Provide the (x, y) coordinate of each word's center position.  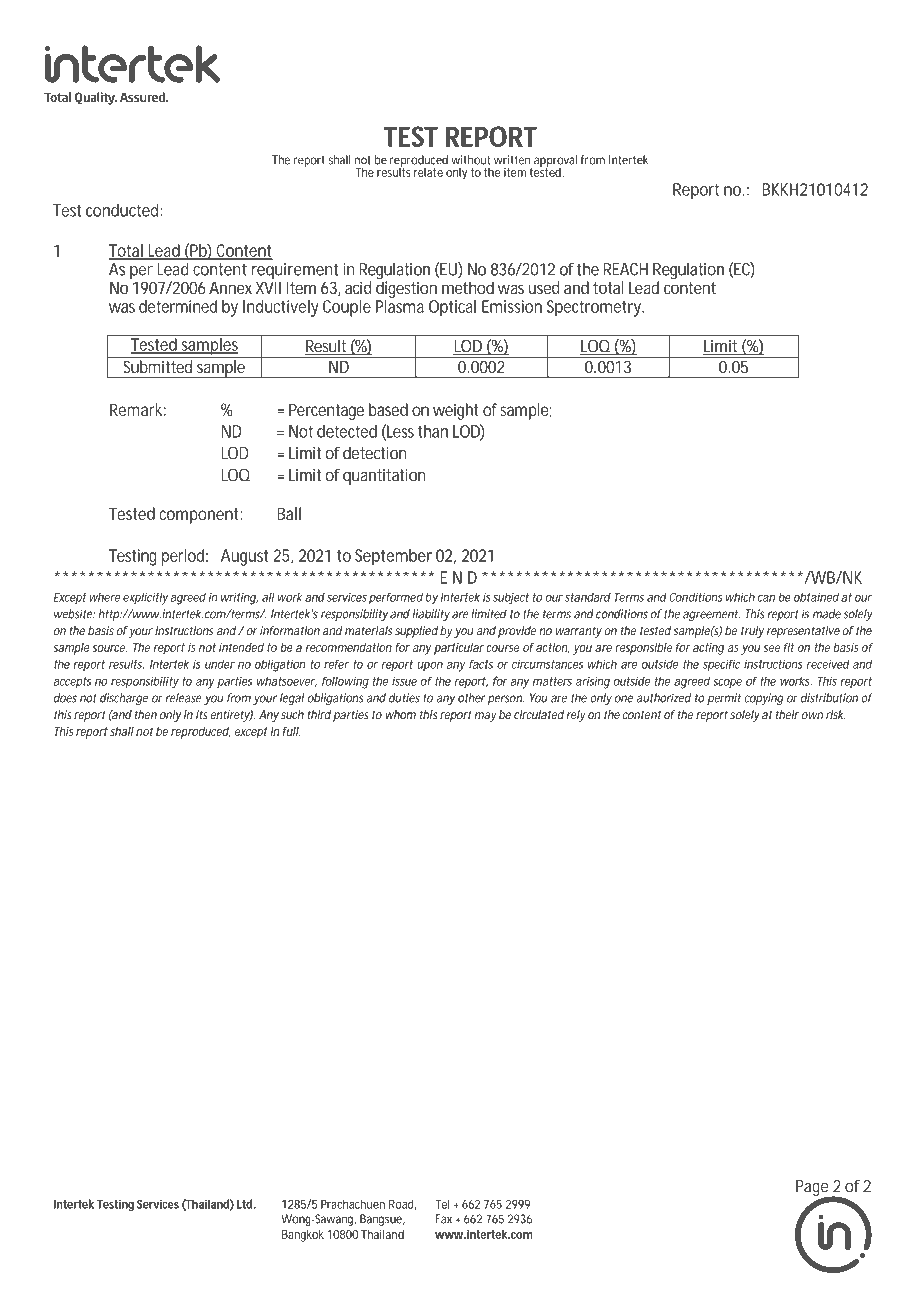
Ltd (246, 1204)
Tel (442, 1204)
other (472, 698)
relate (428, 172)
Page (814, 1189)
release (184, 698)
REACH (625, 269)
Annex (230, 287)
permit (724, 699)
